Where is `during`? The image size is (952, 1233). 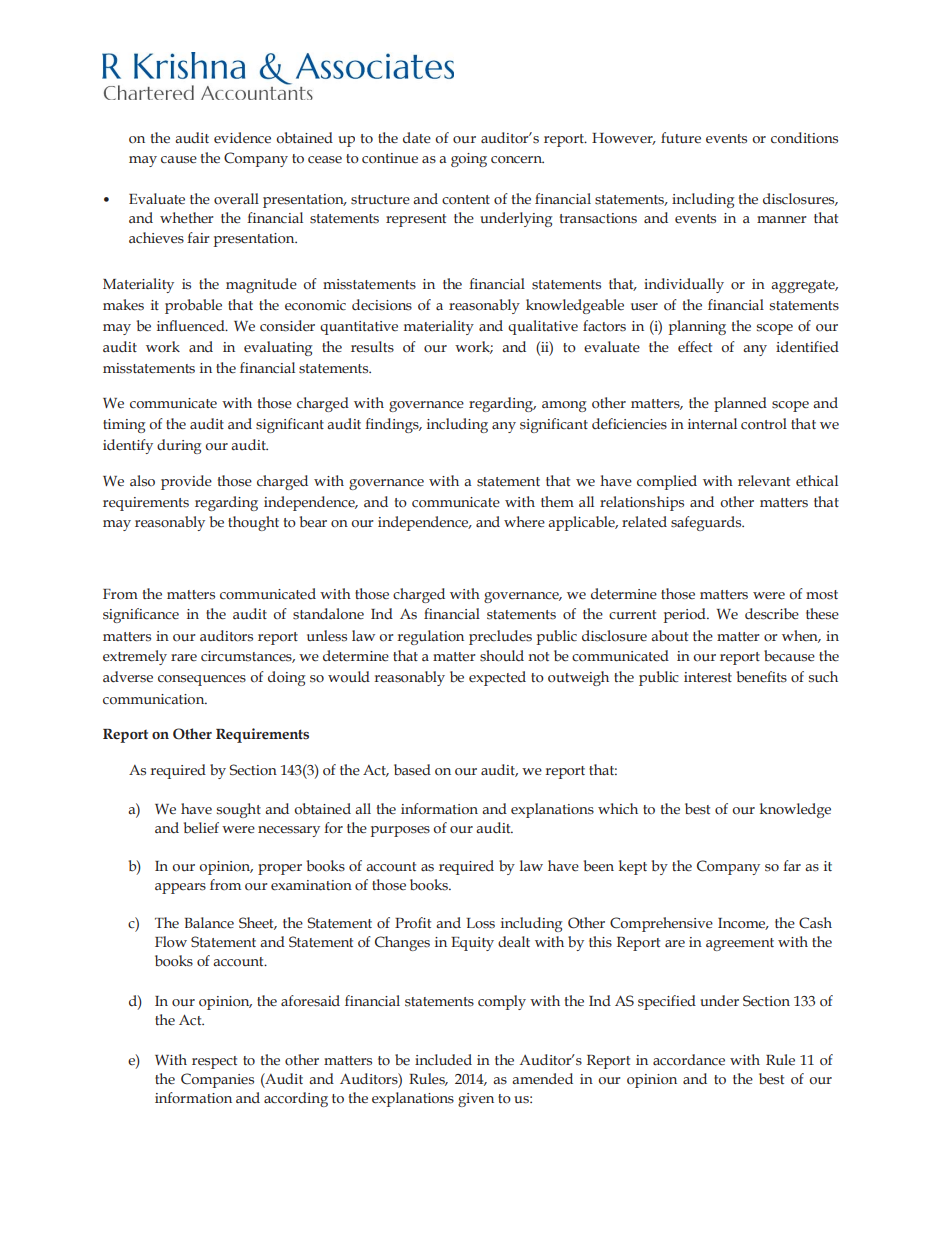 during is located at coordinates (179, 446).
